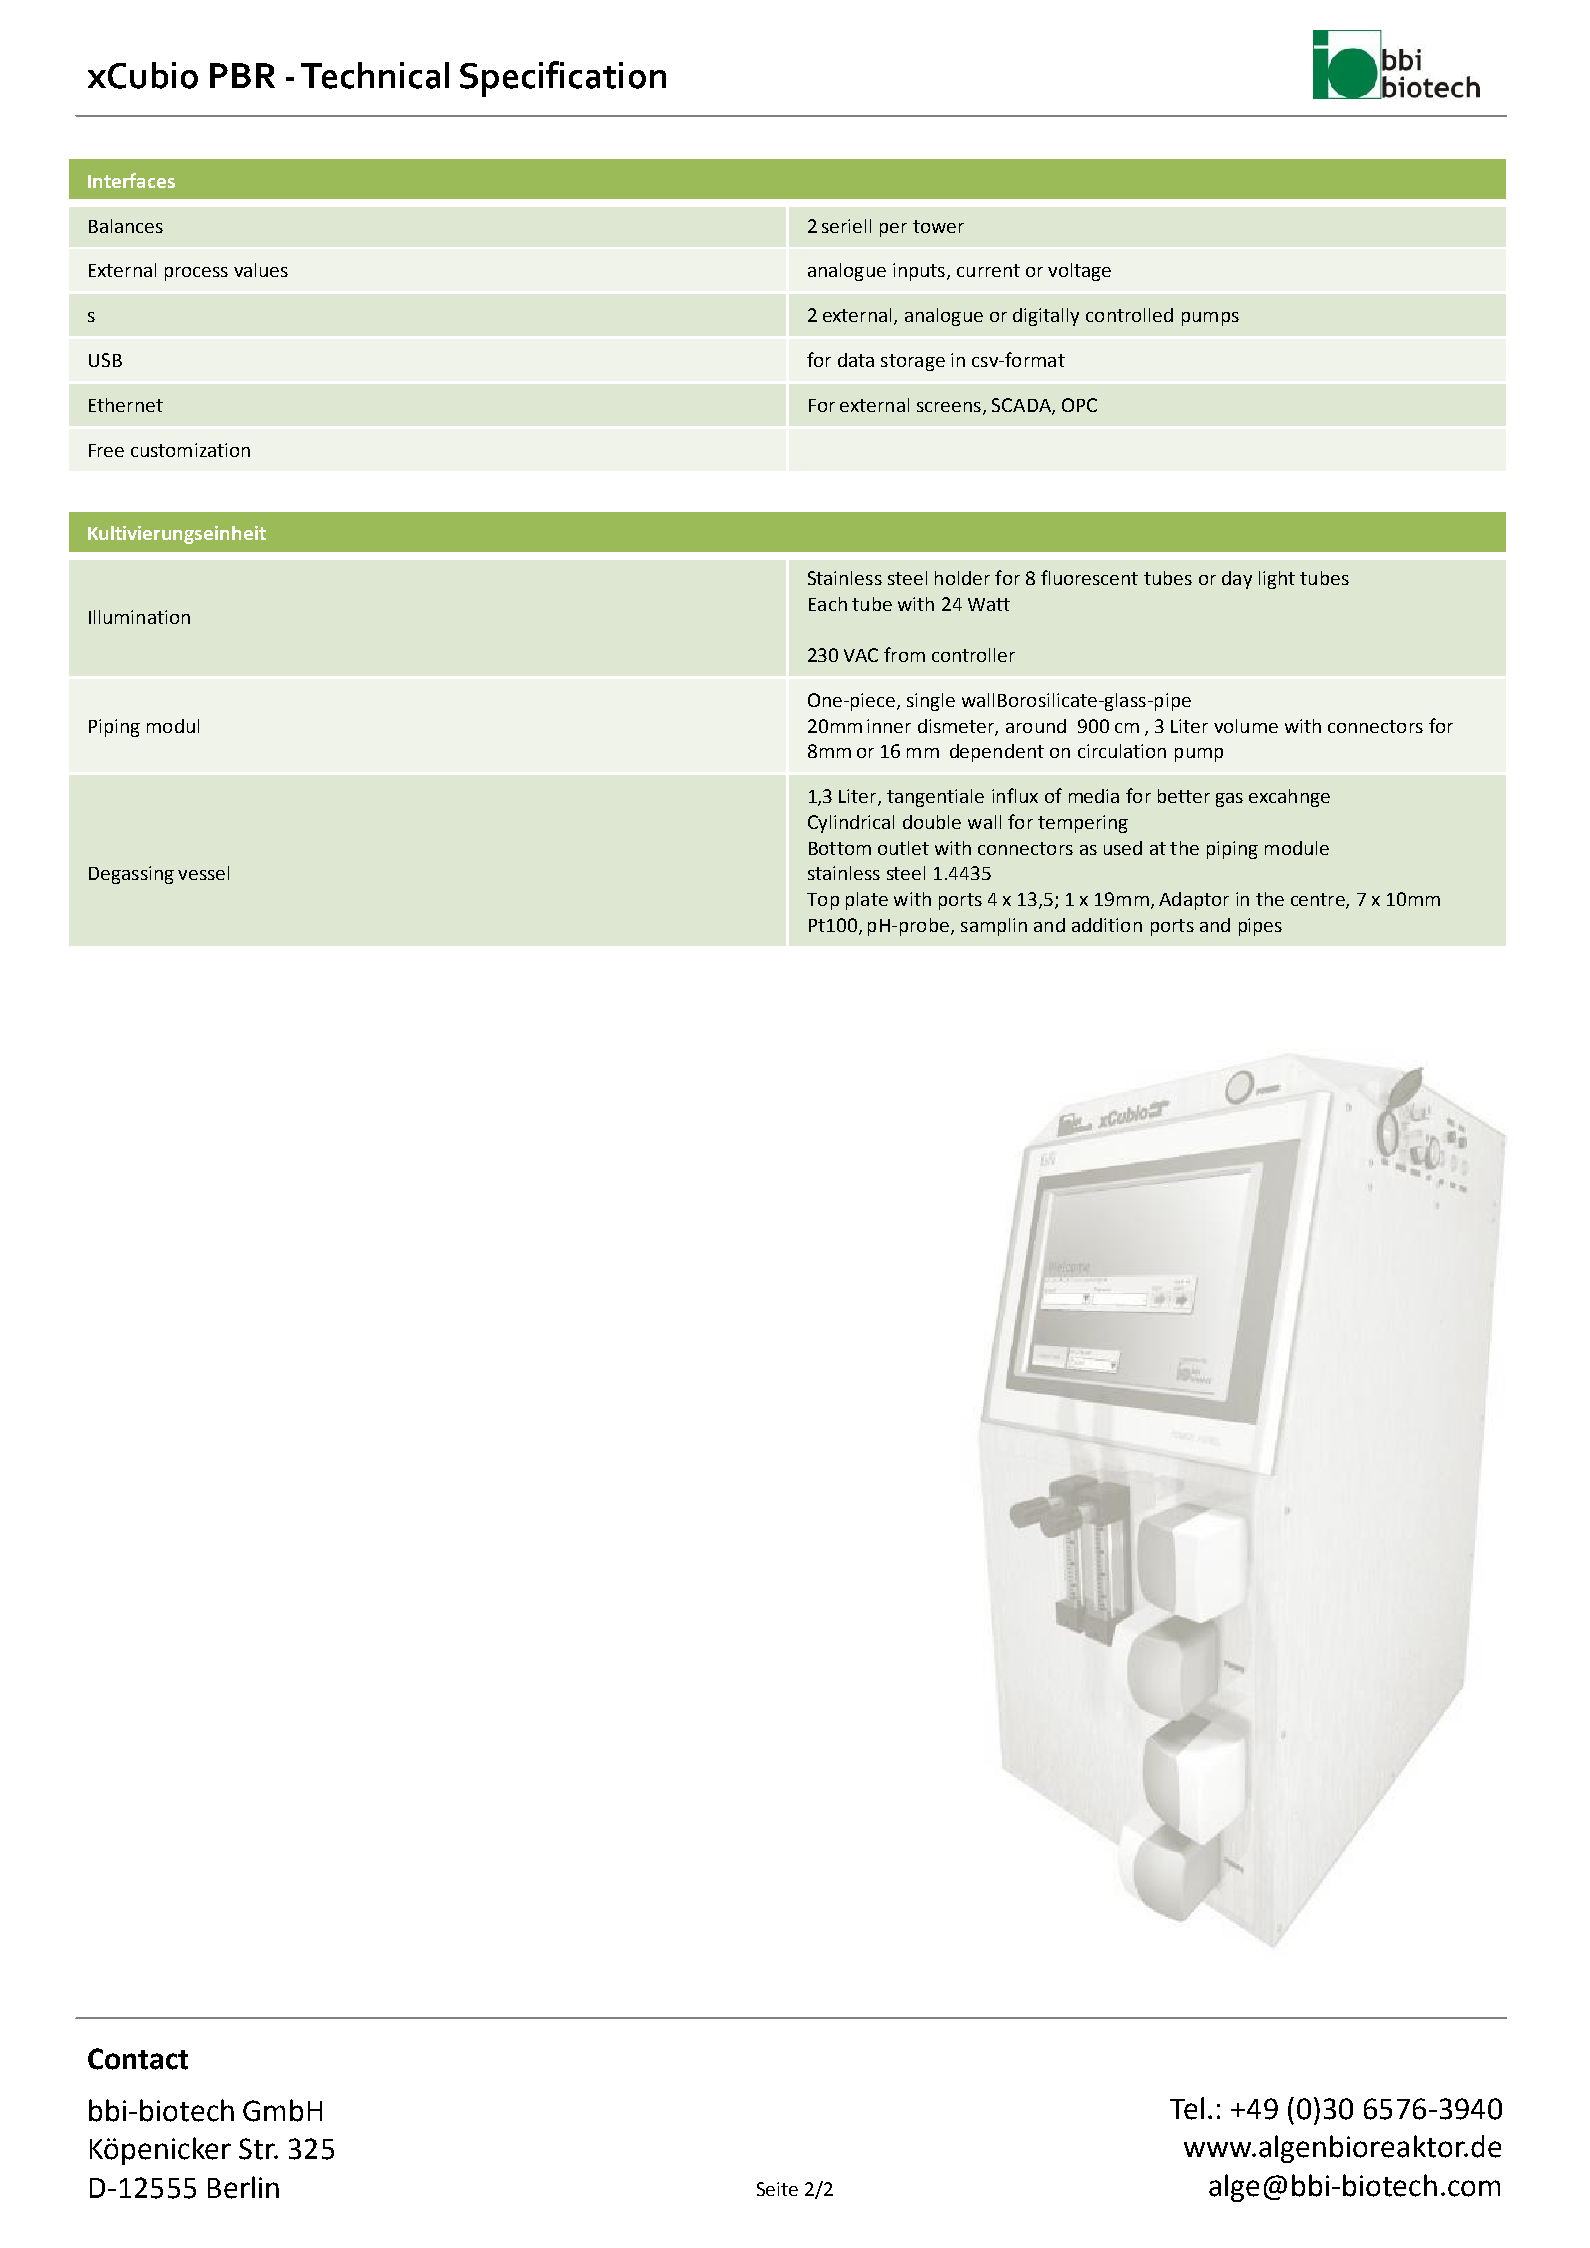 The image size is (1590, 2248). Describe the element at coordinates (131, 875) in the document. I see `Degassing` at that location.
